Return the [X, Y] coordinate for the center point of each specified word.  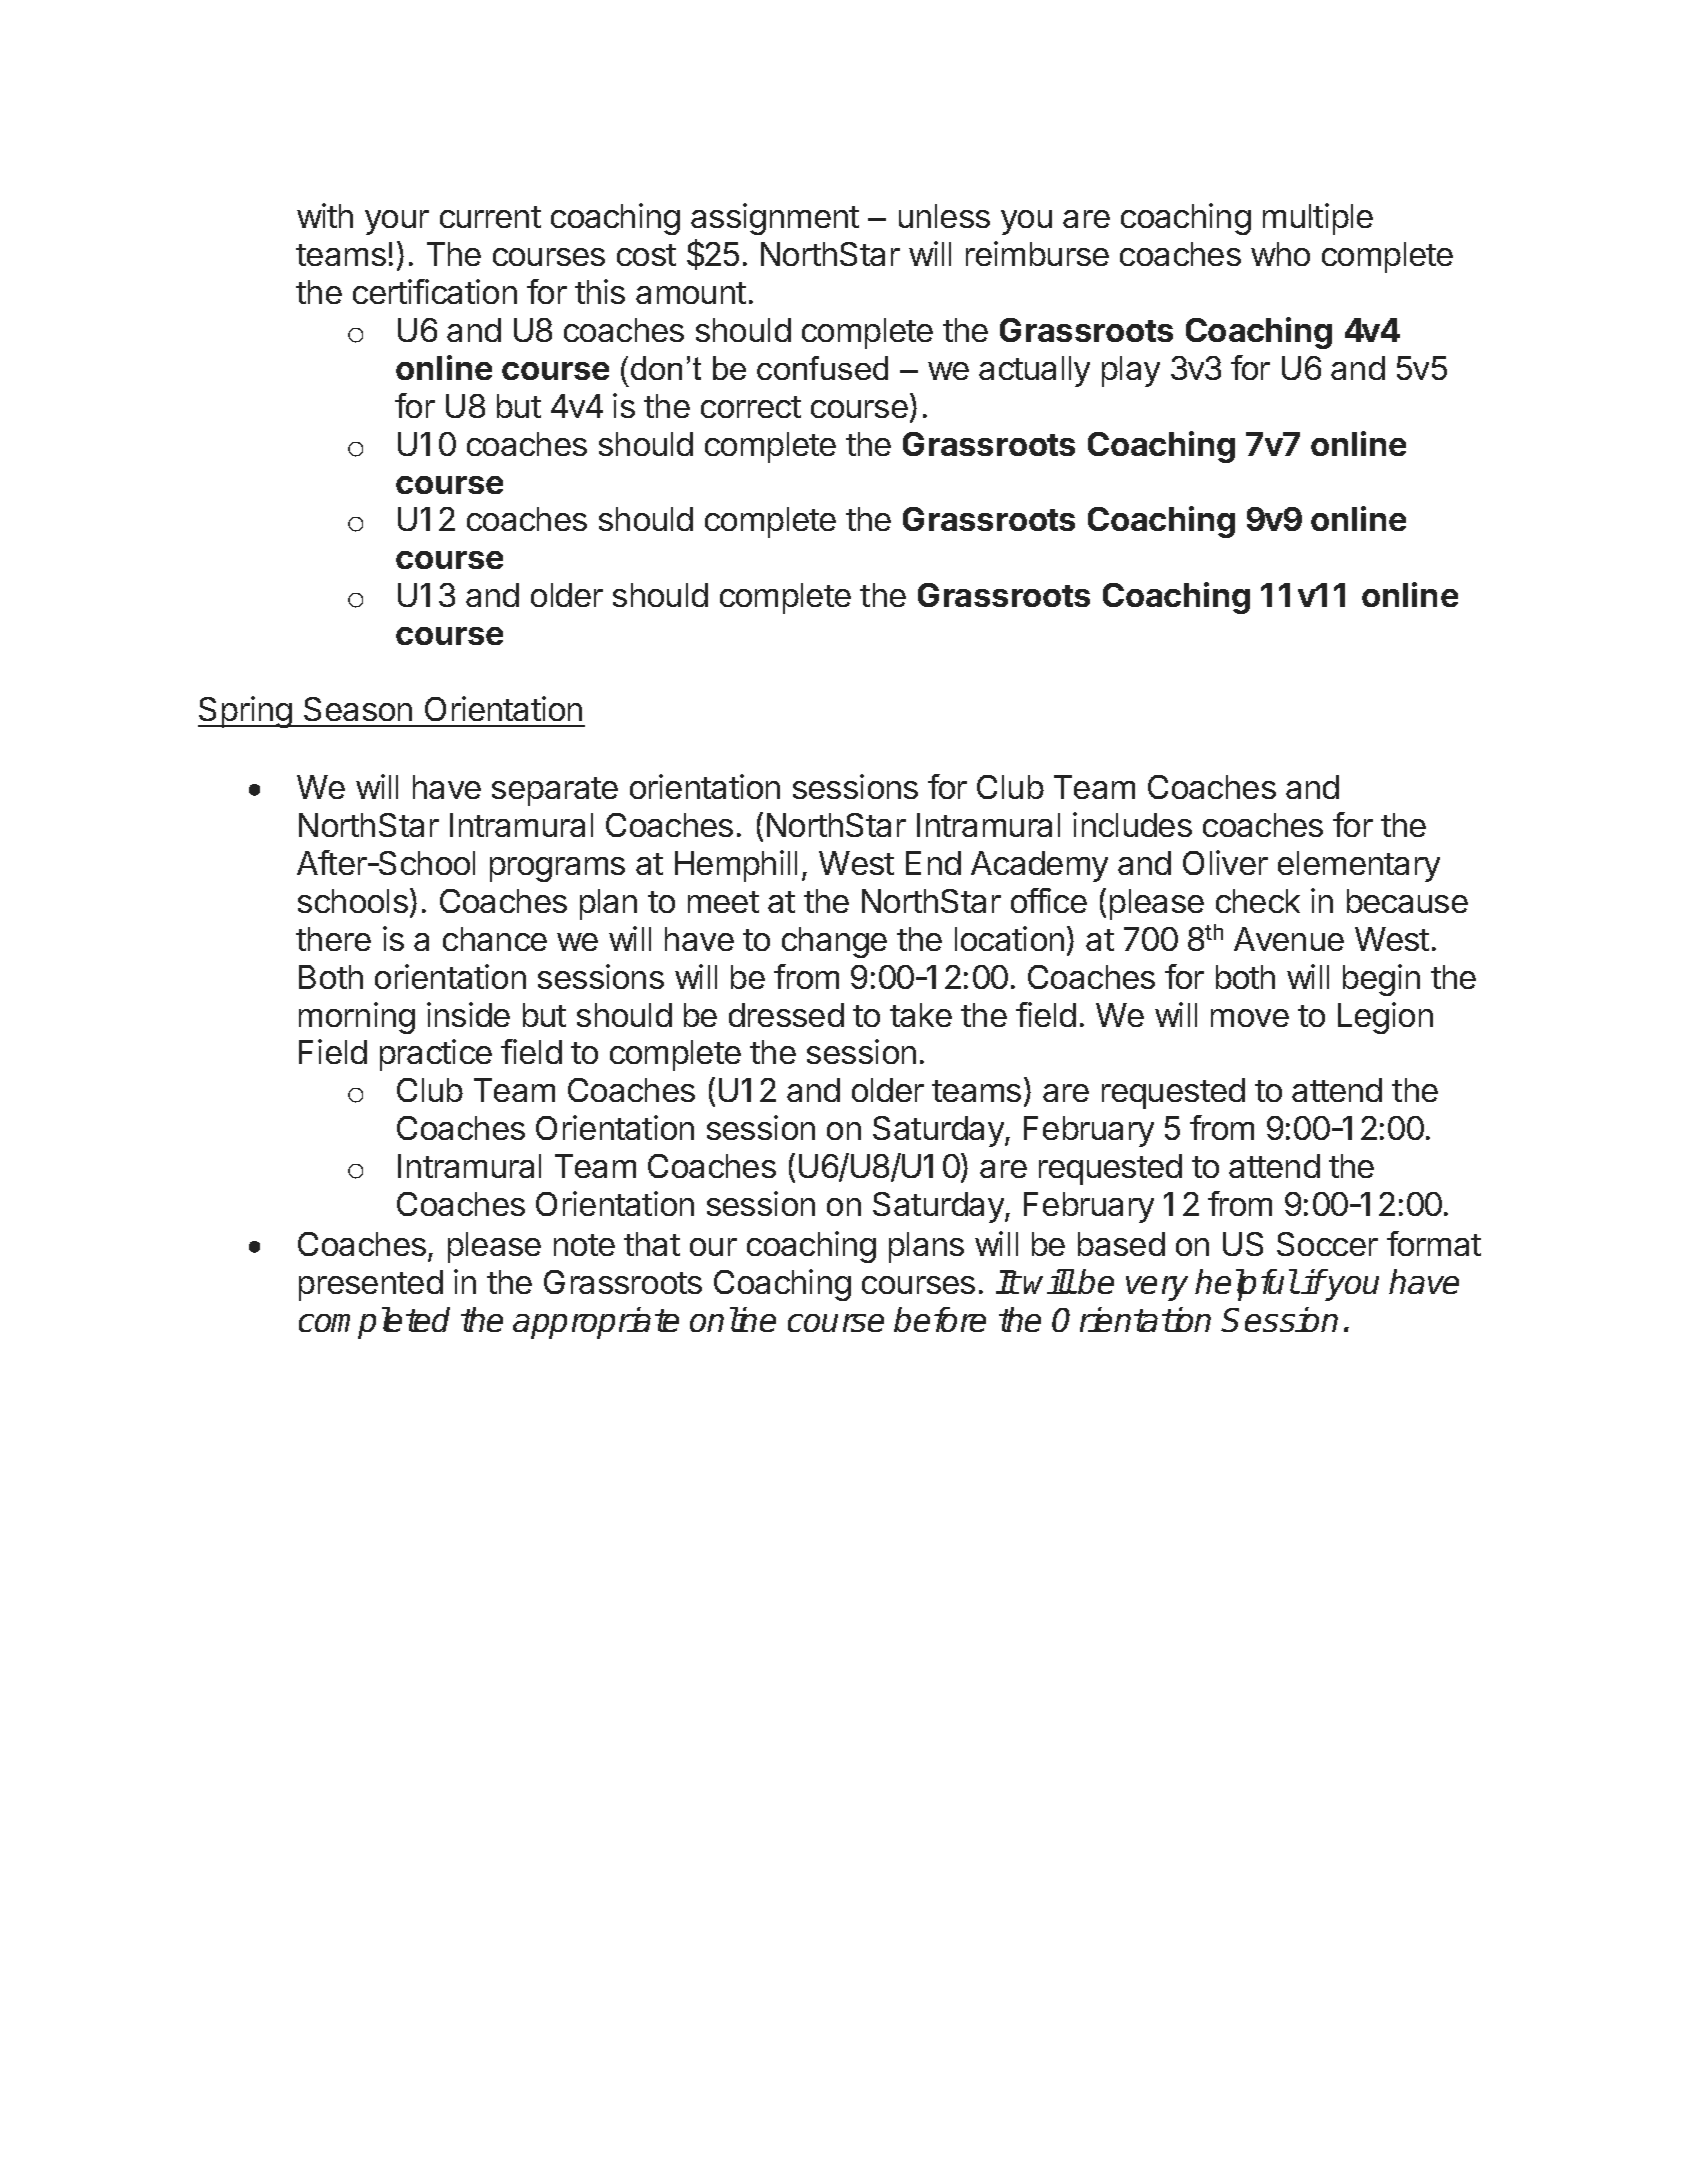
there [333, 939]
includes [1132, 824]
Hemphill [736, 866]
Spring [246, 712]
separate [555, 791]
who [1280, 254]
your [397, 222]
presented [371, 1285]
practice [436, 1055]
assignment [775, 219]
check [1258, 901]
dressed [786, 1015]
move [1250, 1018]
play [1131, 371]
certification [435, 291]
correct [751, 407]
